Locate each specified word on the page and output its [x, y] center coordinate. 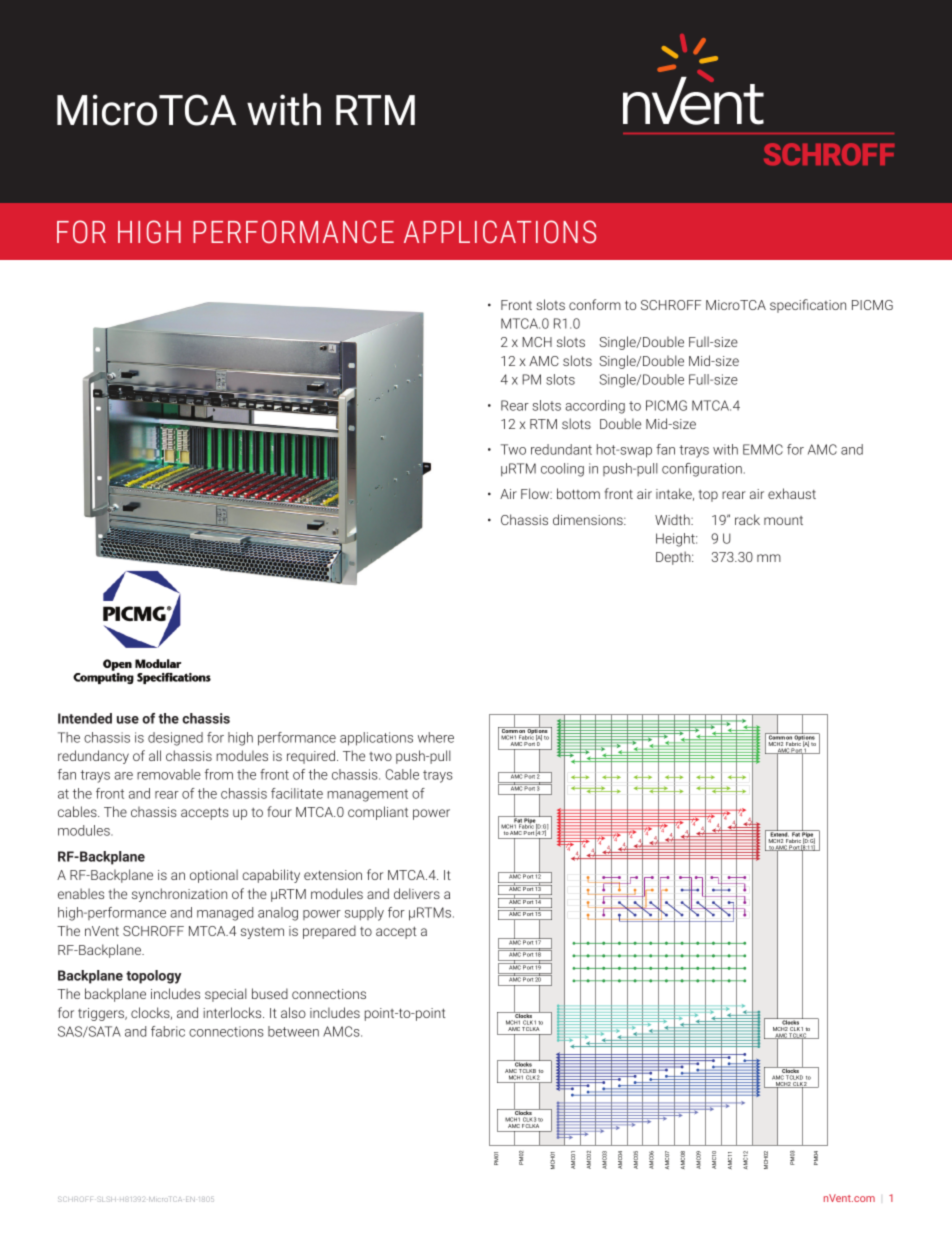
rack [747, 519]
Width [673, 519]
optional [214, 876]
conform [595, 304]
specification [808, 306]
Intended [85, 718]
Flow [536, 493]
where [436, 737]
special [226, 995]
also [293, 1012]
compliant [378, 813]
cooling [562, 470]
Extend [779, 833]
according [595, 407]
